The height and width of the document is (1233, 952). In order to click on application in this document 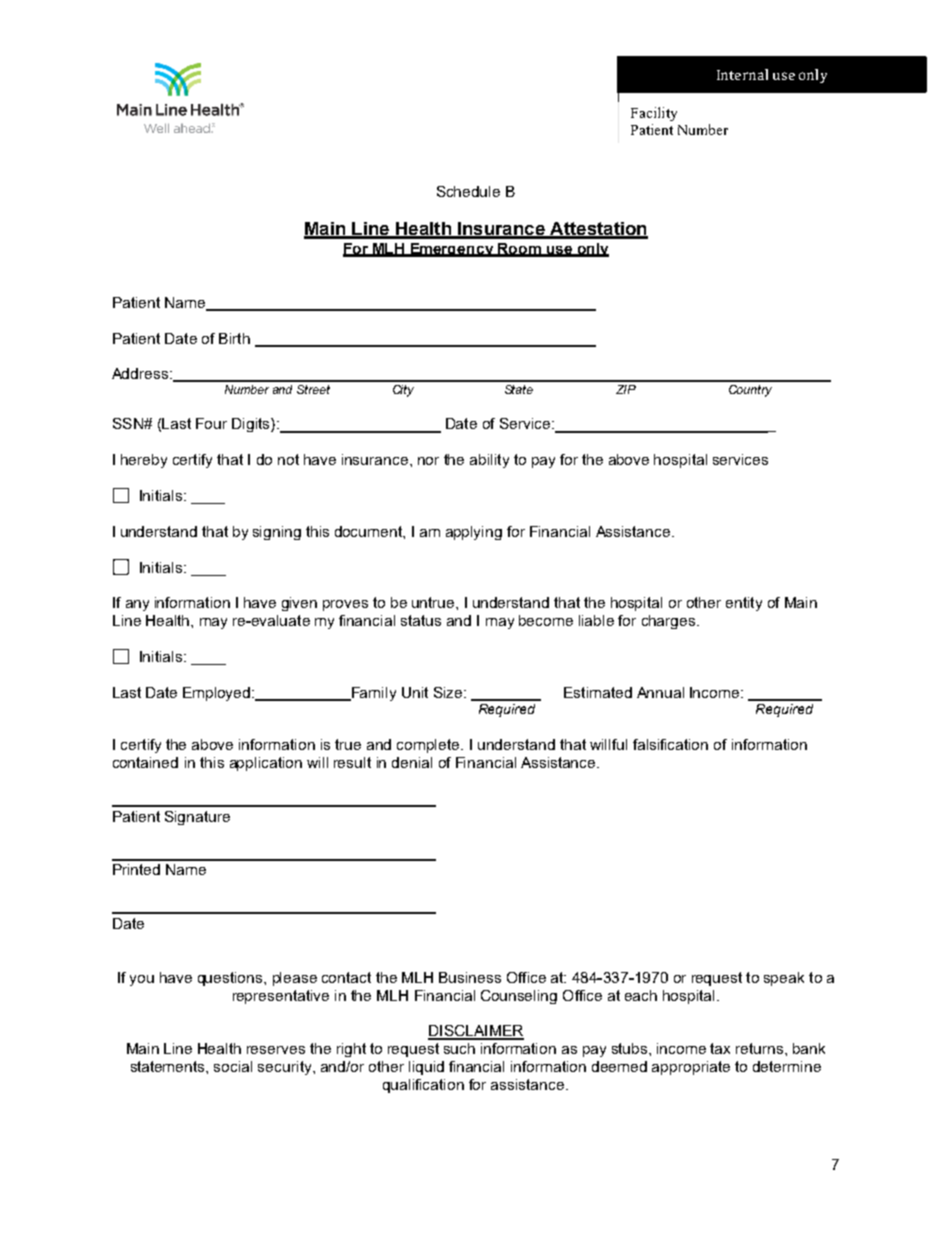, I will do `click(266, 764)`.
